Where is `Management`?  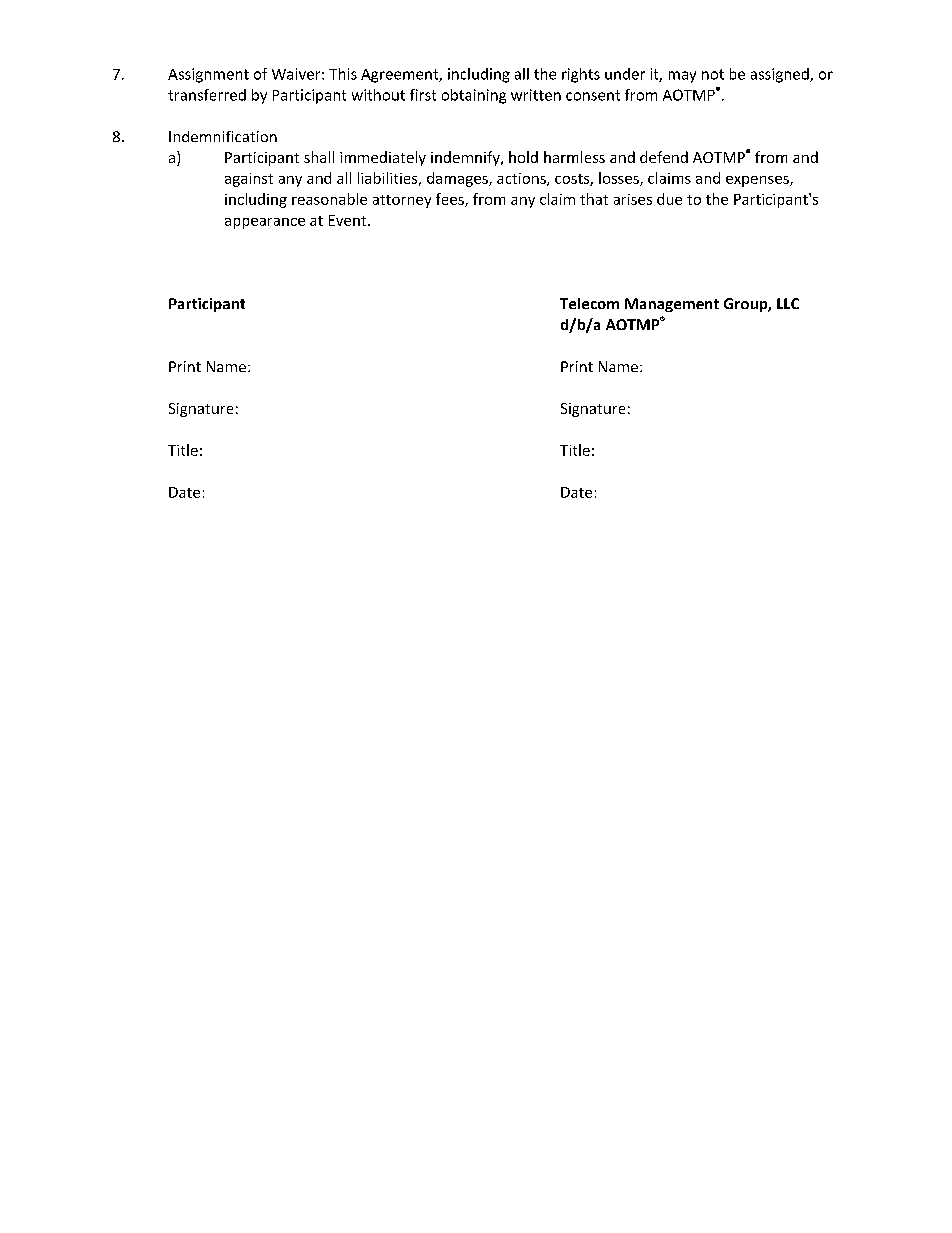 Management is located at coordinates (672, 305).
